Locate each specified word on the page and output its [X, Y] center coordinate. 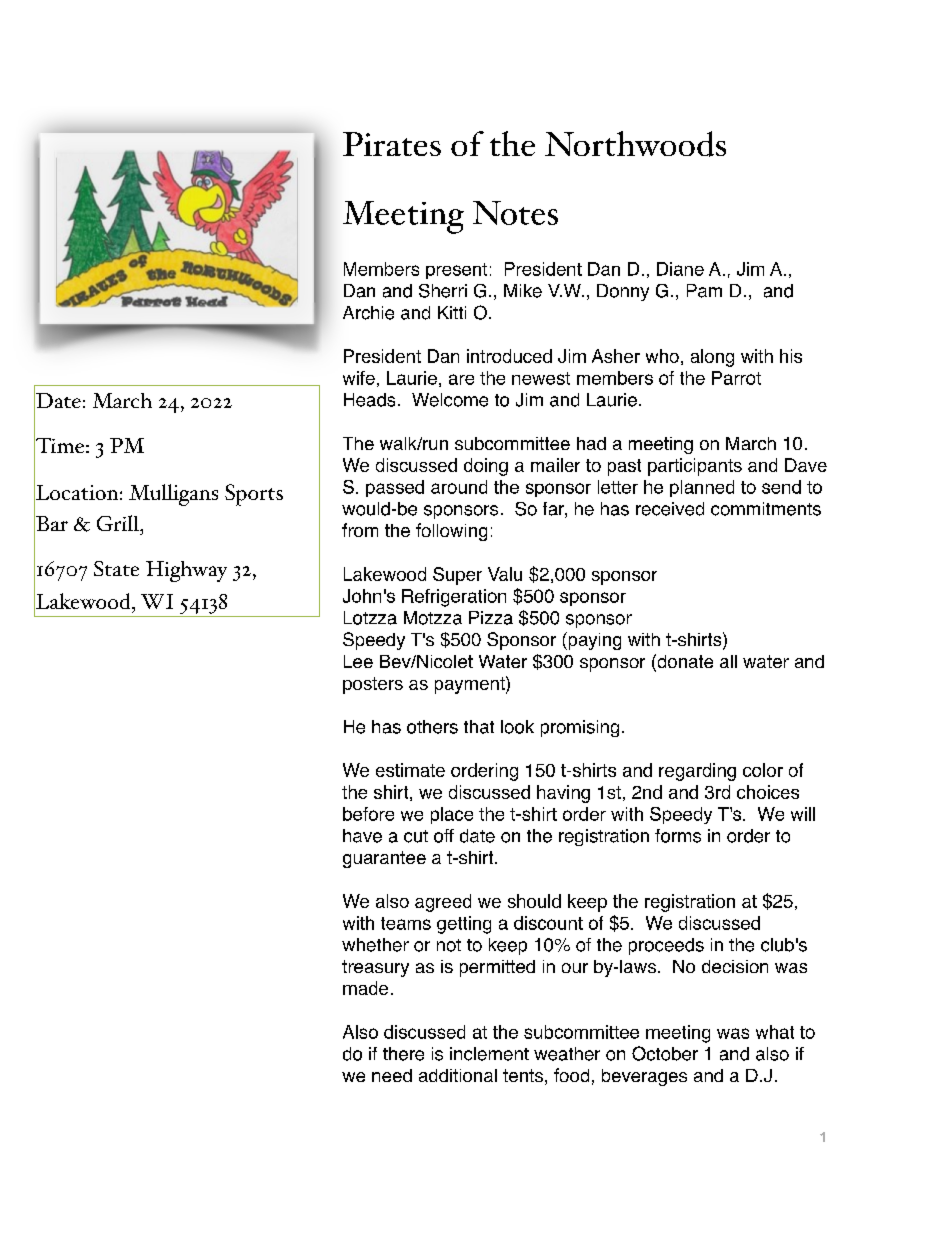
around [459, 487]
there [403, 1054]
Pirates [392, 144]
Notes [515, 213]
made [365, 988]
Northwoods [635, 144]
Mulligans [173, 495]
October [665, 1053]
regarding [697, 772]
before [368, 814]
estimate [410, 770]
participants [695, 467]
